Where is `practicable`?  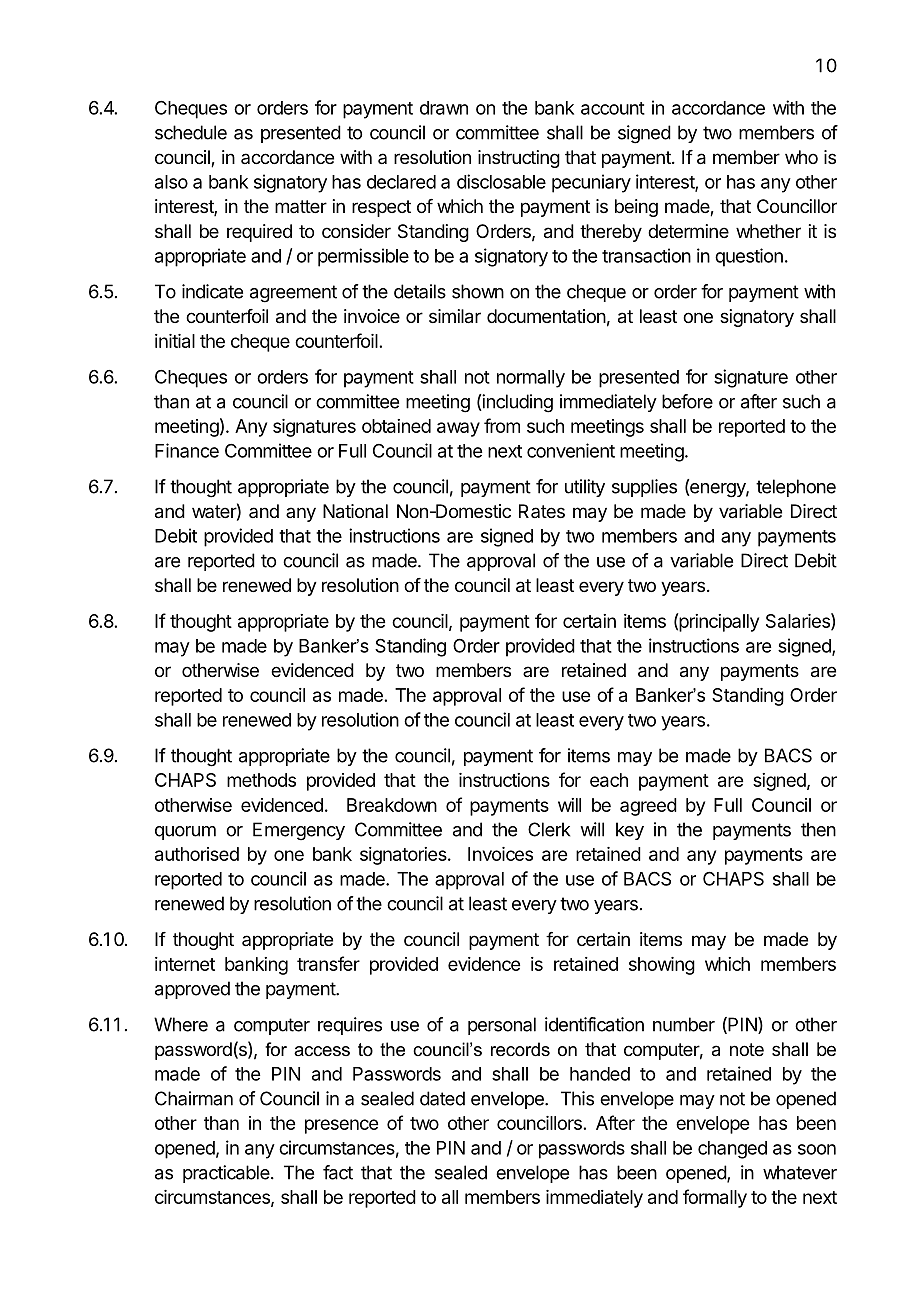 practicable is located at coordinates (227, 1174).
